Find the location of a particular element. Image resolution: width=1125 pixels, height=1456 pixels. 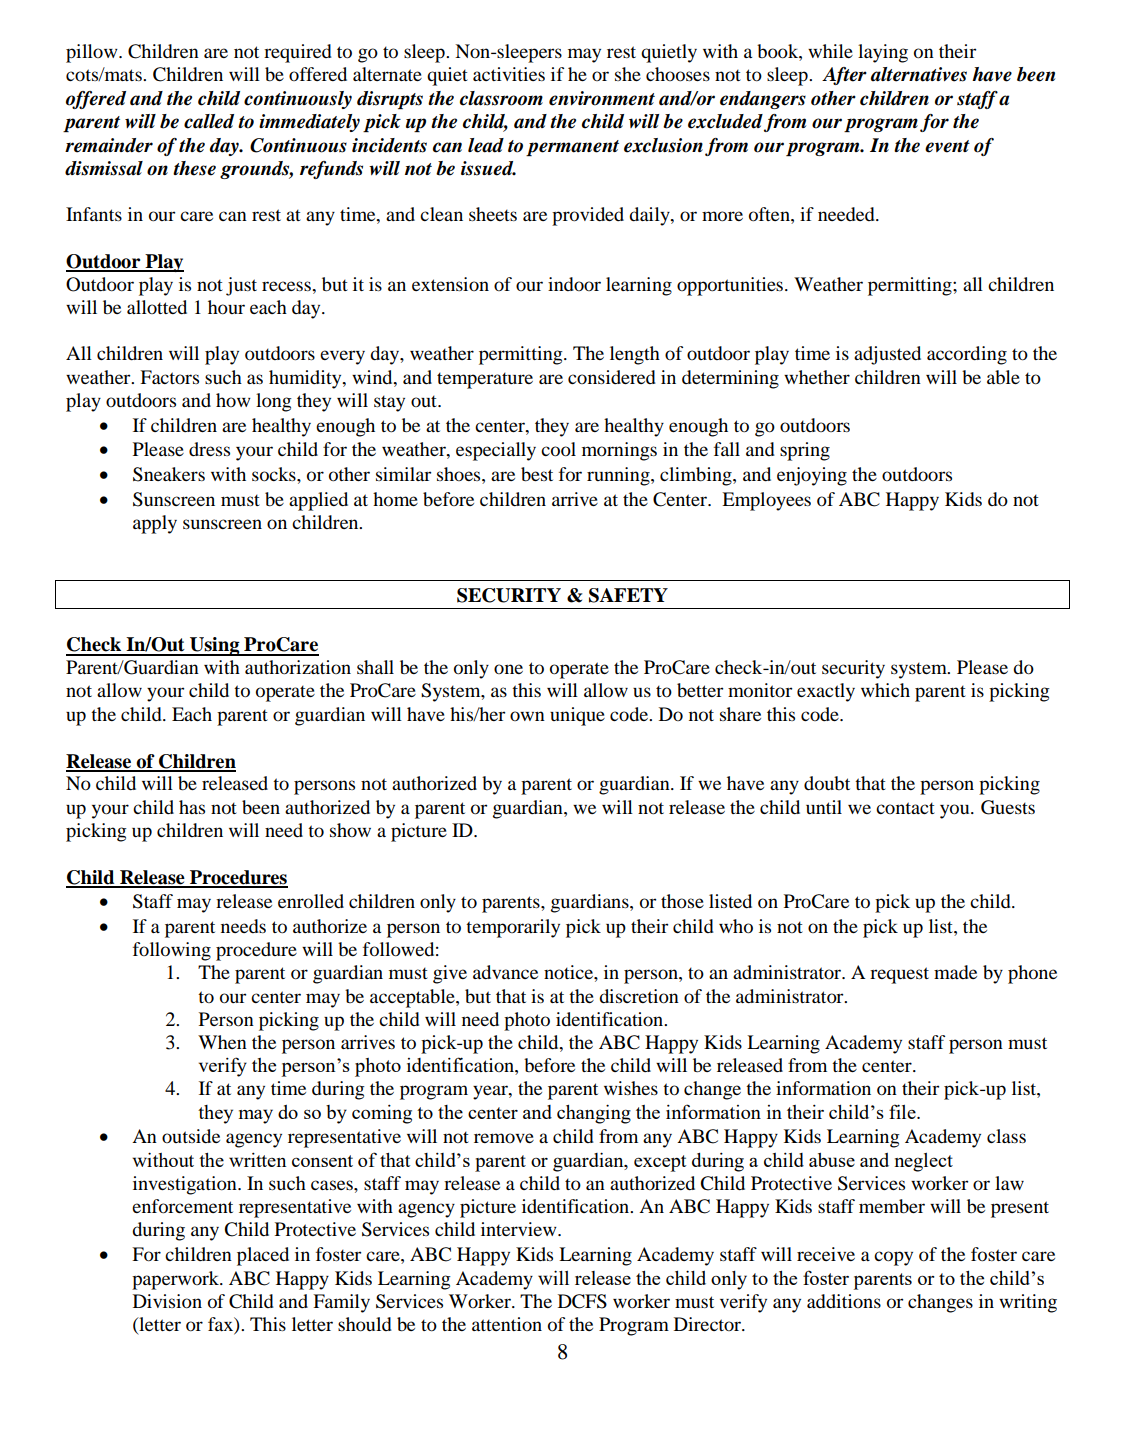

considered is located at coordinates (612, 377).
